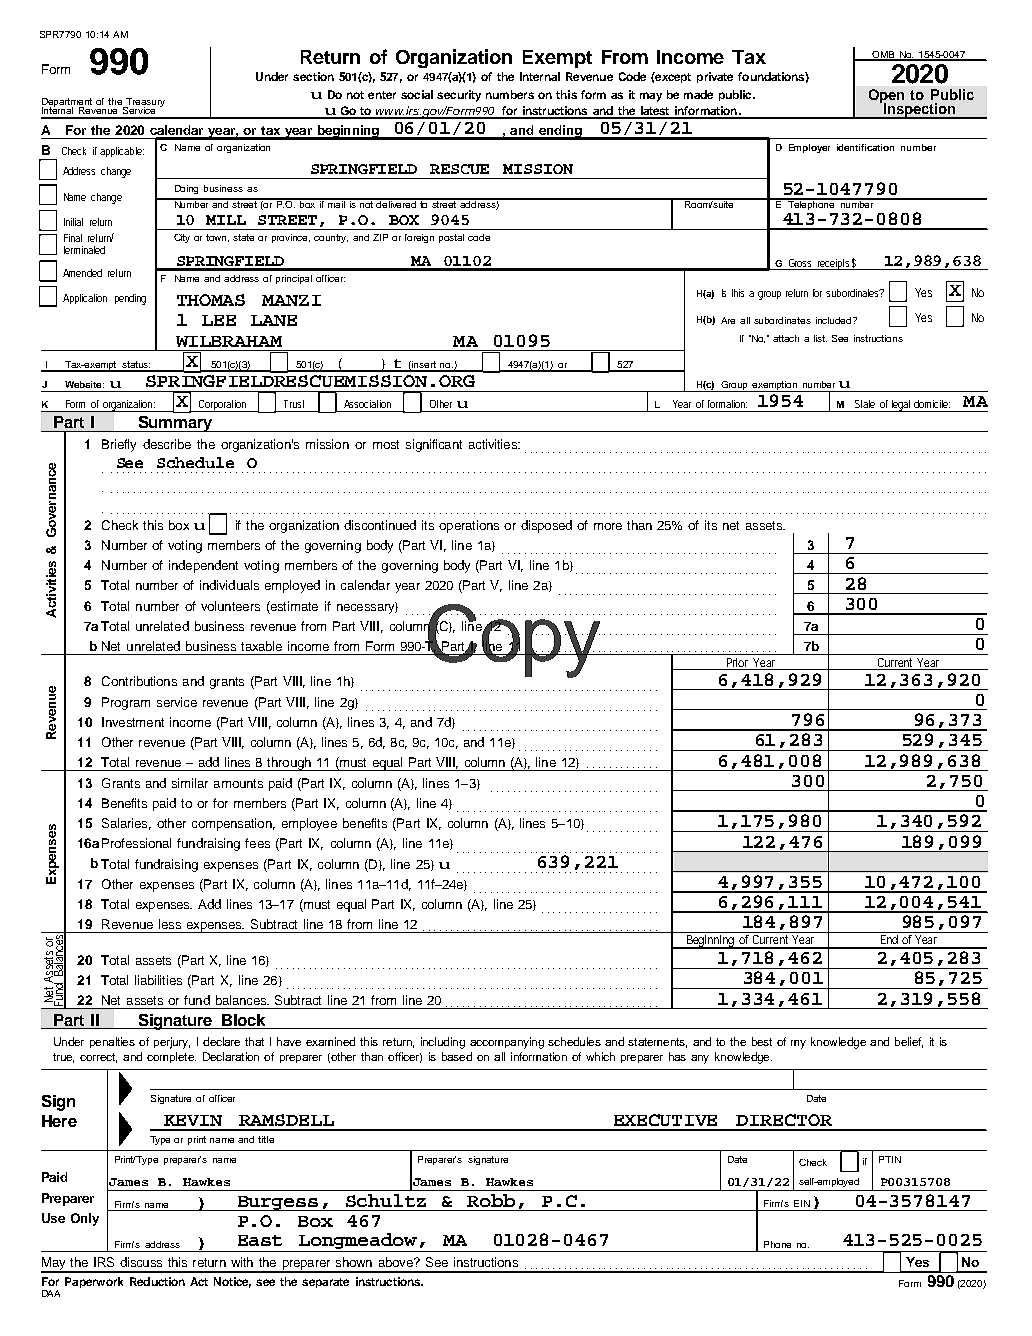  I want to click on accompanying, so click(507, 1043).
